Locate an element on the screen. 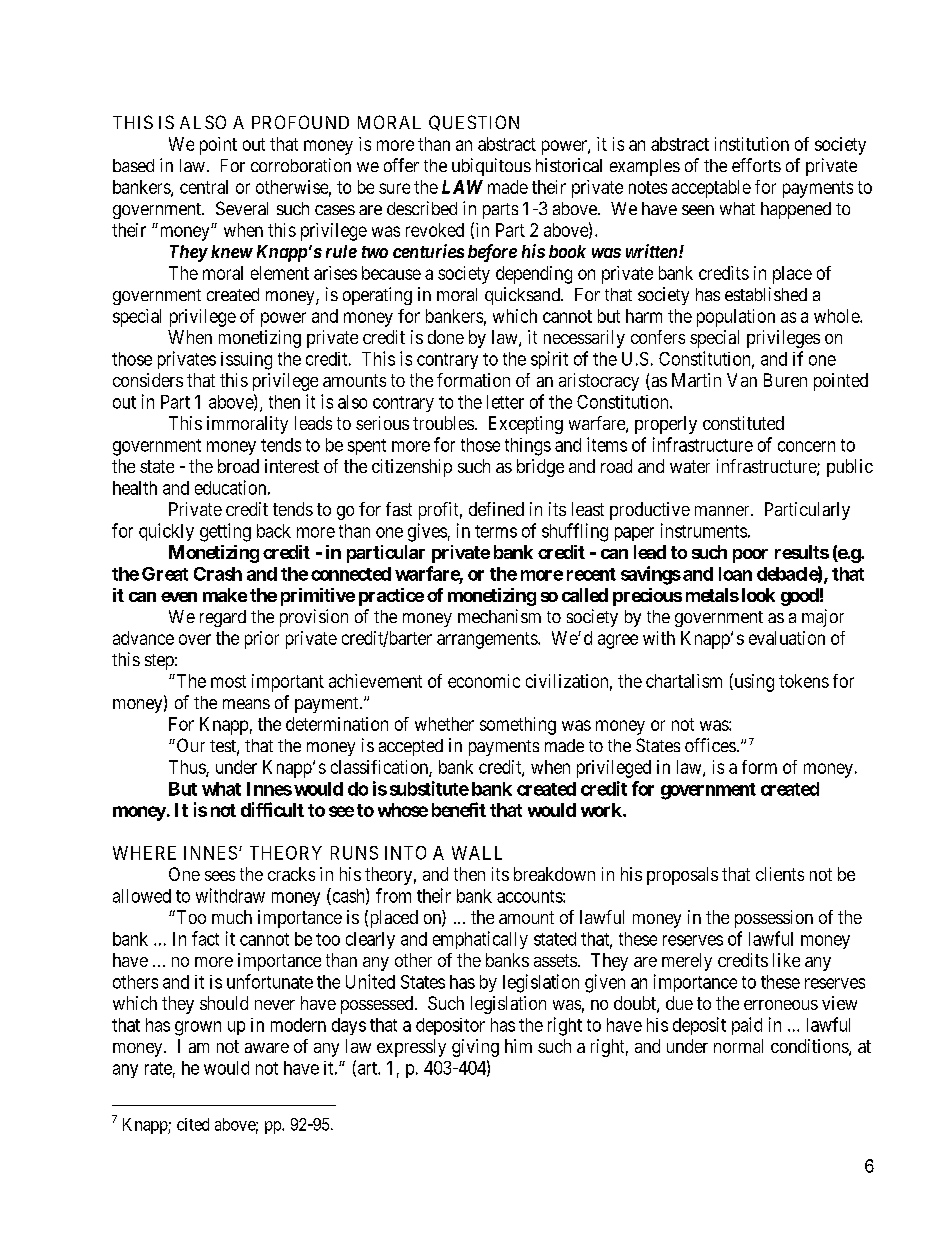  cited is located at coordinates (193, 1124).
